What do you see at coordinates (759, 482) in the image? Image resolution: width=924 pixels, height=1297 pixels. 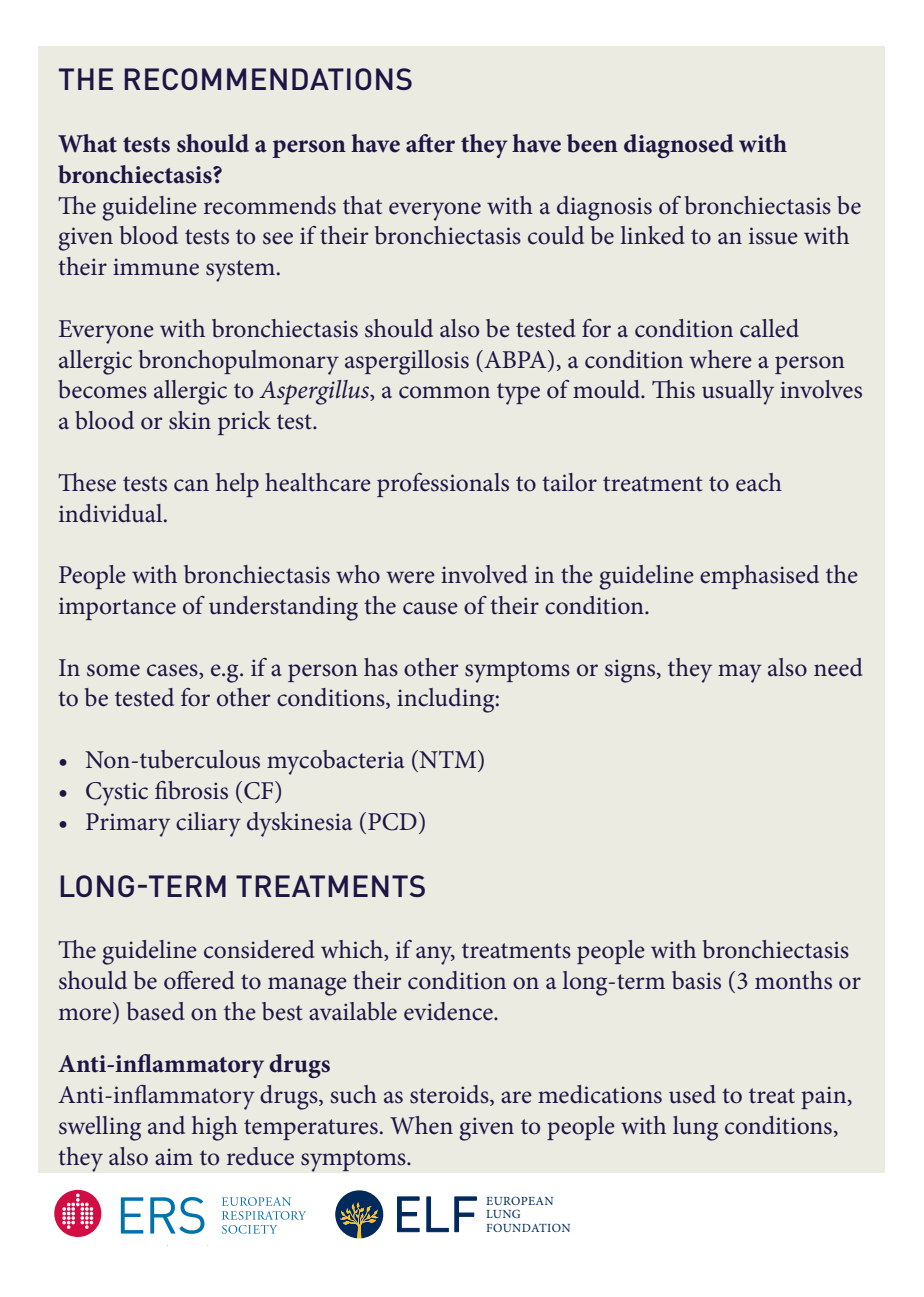 I see `each` at bounding box center [759, 482].
